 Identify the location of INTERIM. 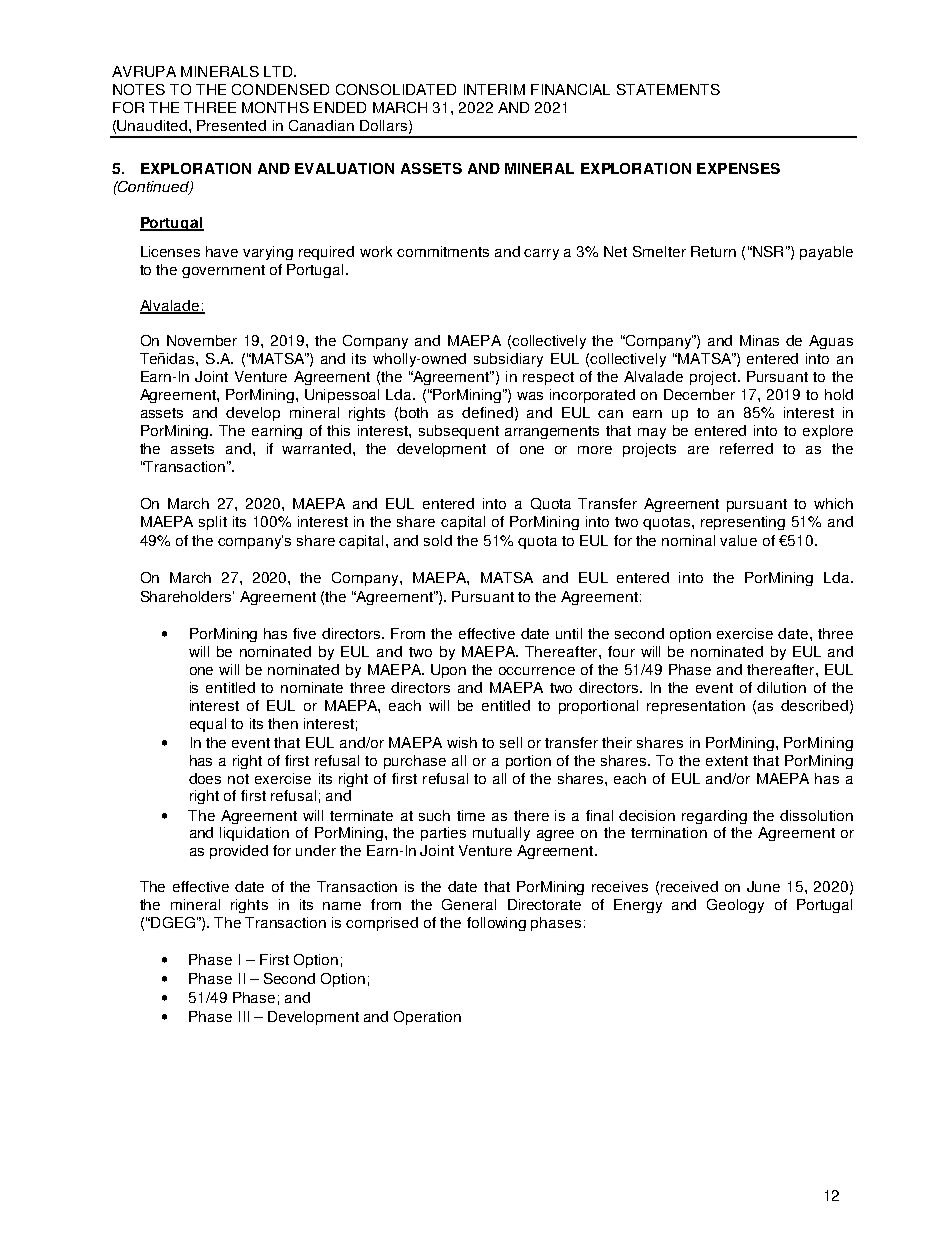
(494, 89).
